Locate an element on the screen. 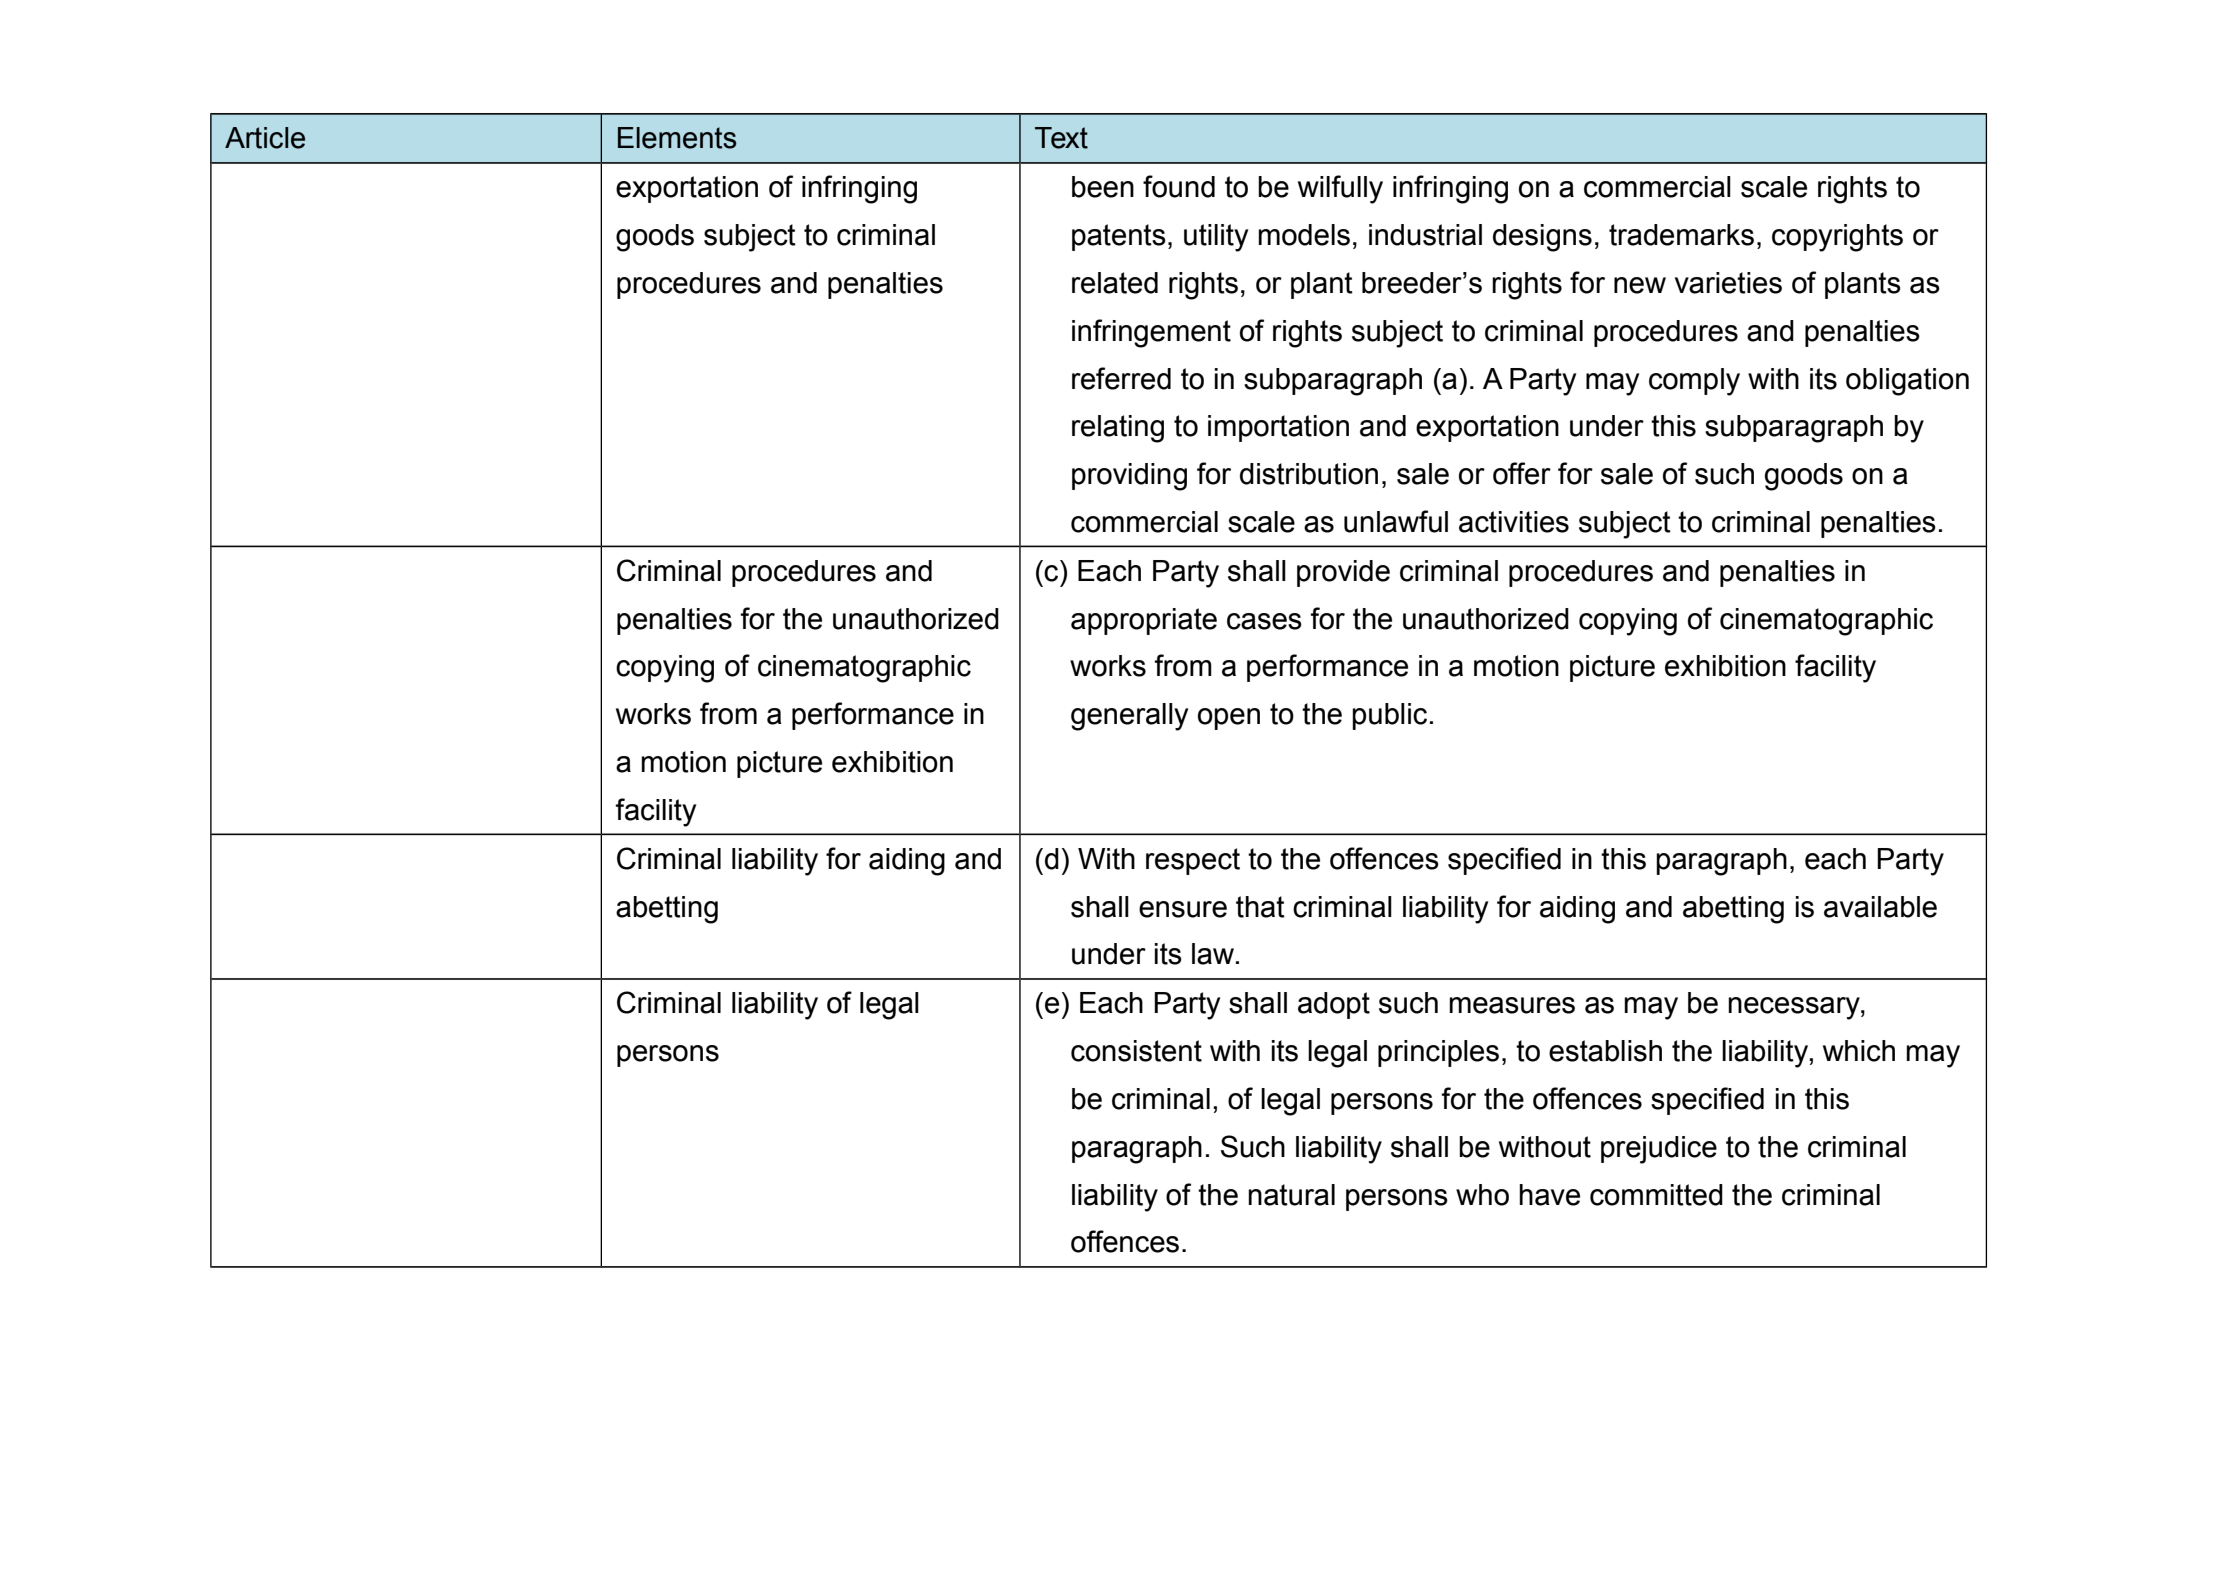 The image size is (2235, 1579). been is located at coordinates (1103, 187).
